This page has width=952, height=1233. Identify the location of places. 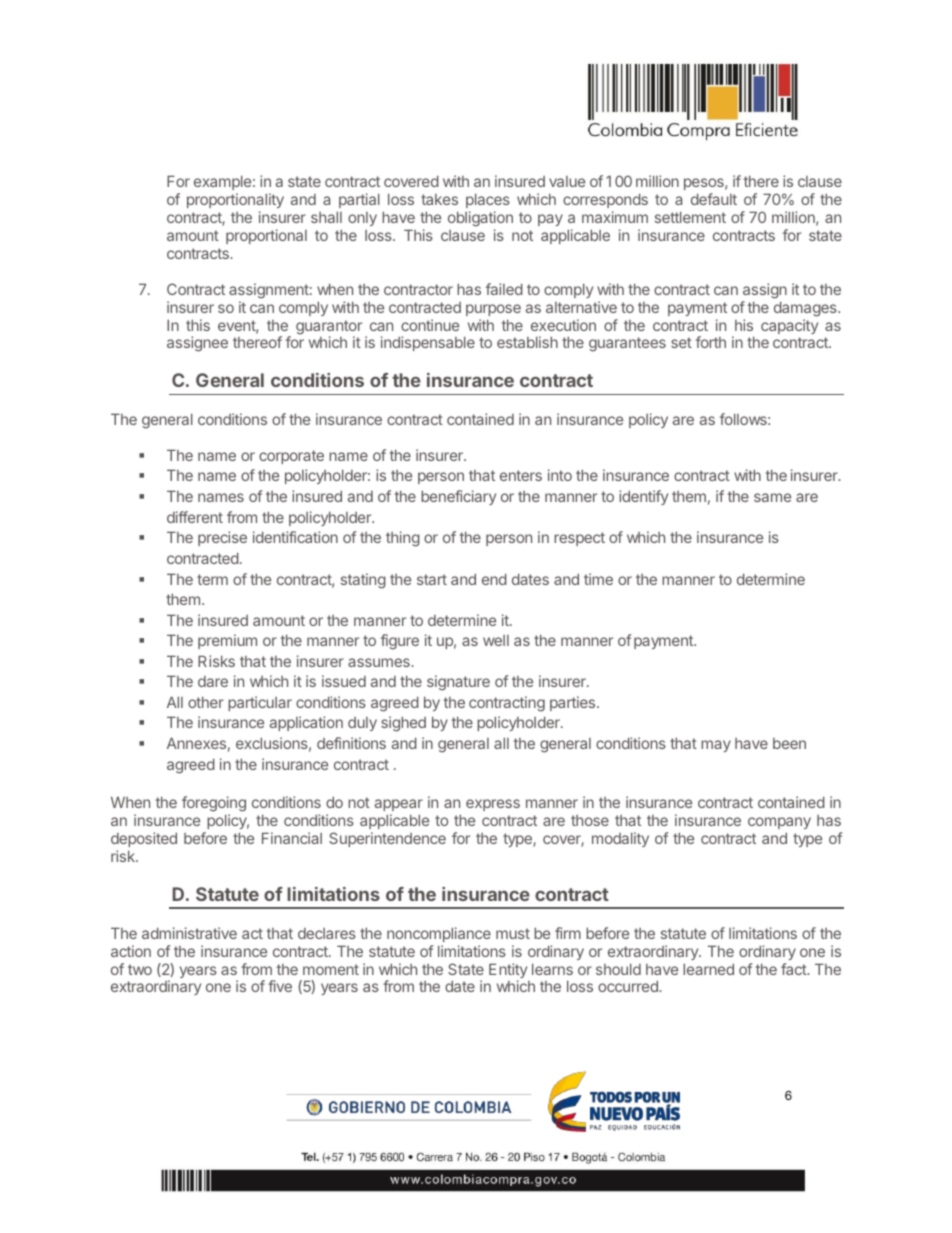
(488, 200).
